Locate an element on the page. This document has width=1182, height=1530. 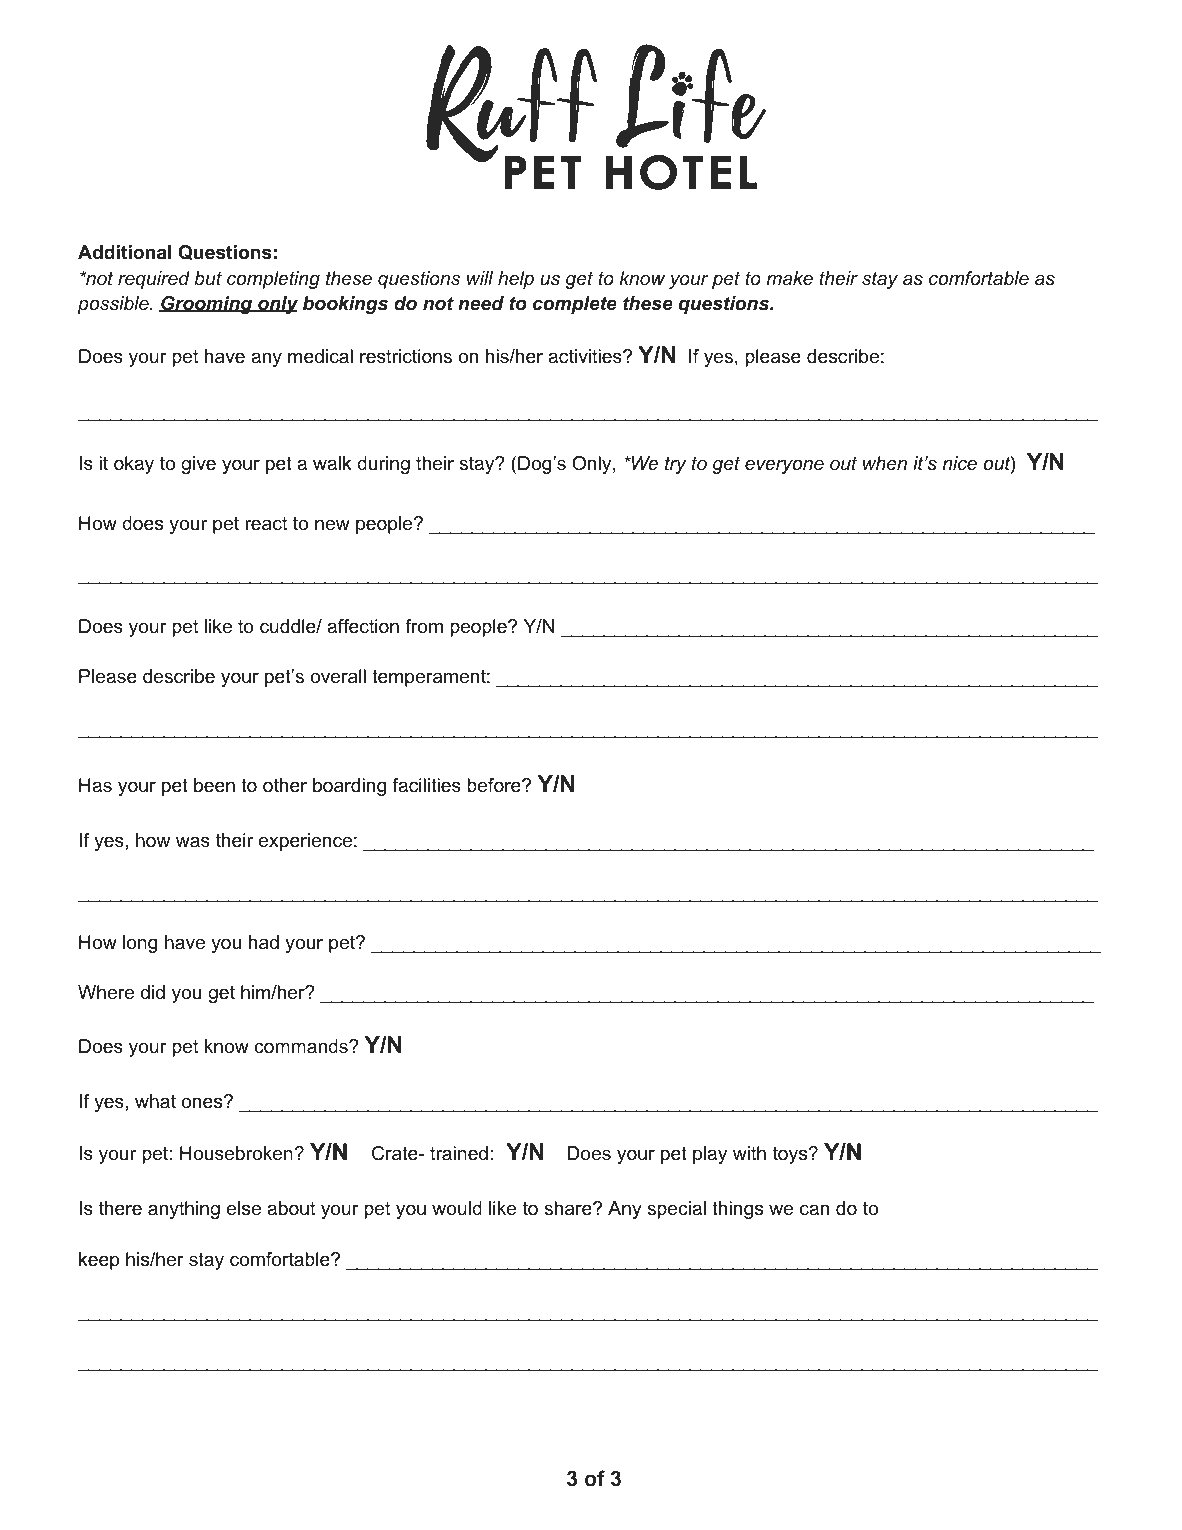
toys is located at coordinates (791, 1155).
